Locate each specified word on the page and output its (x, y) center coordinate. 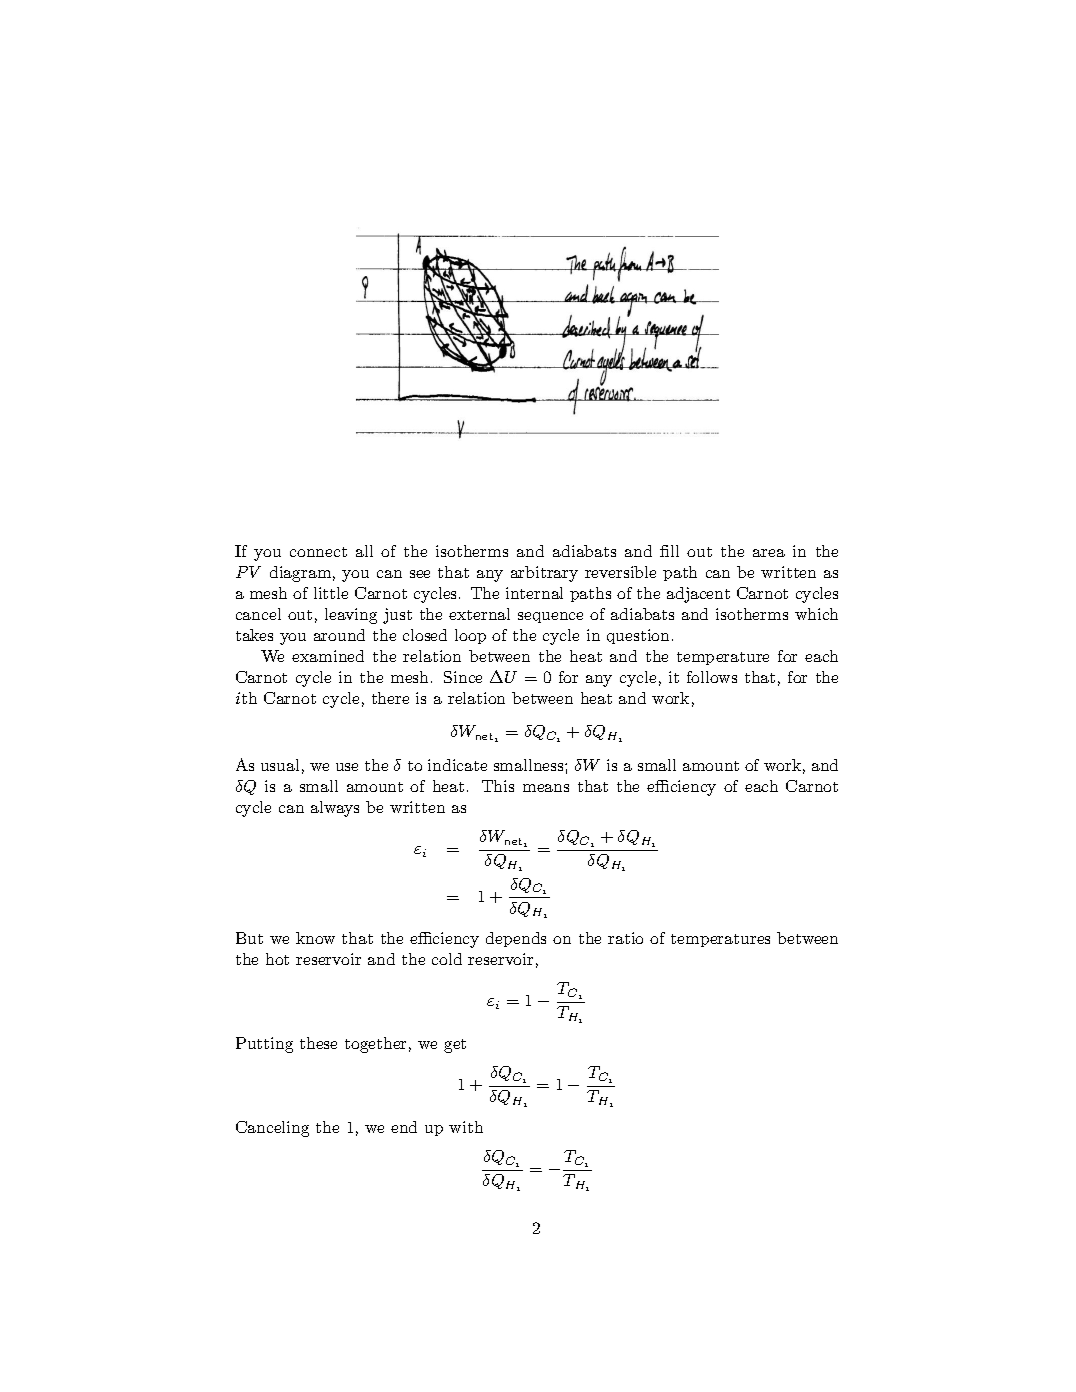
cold (447, 959)
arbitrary (544, 574)
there (390, 698)
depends (516, 939)
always (335, 809)
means (546, 788)
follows (712, 677)
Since (463, 677)
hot (277, 959)
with (466, 1127)
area (769, 553)
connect (318, 552)
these (318, 1043)
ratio (625, 938)
